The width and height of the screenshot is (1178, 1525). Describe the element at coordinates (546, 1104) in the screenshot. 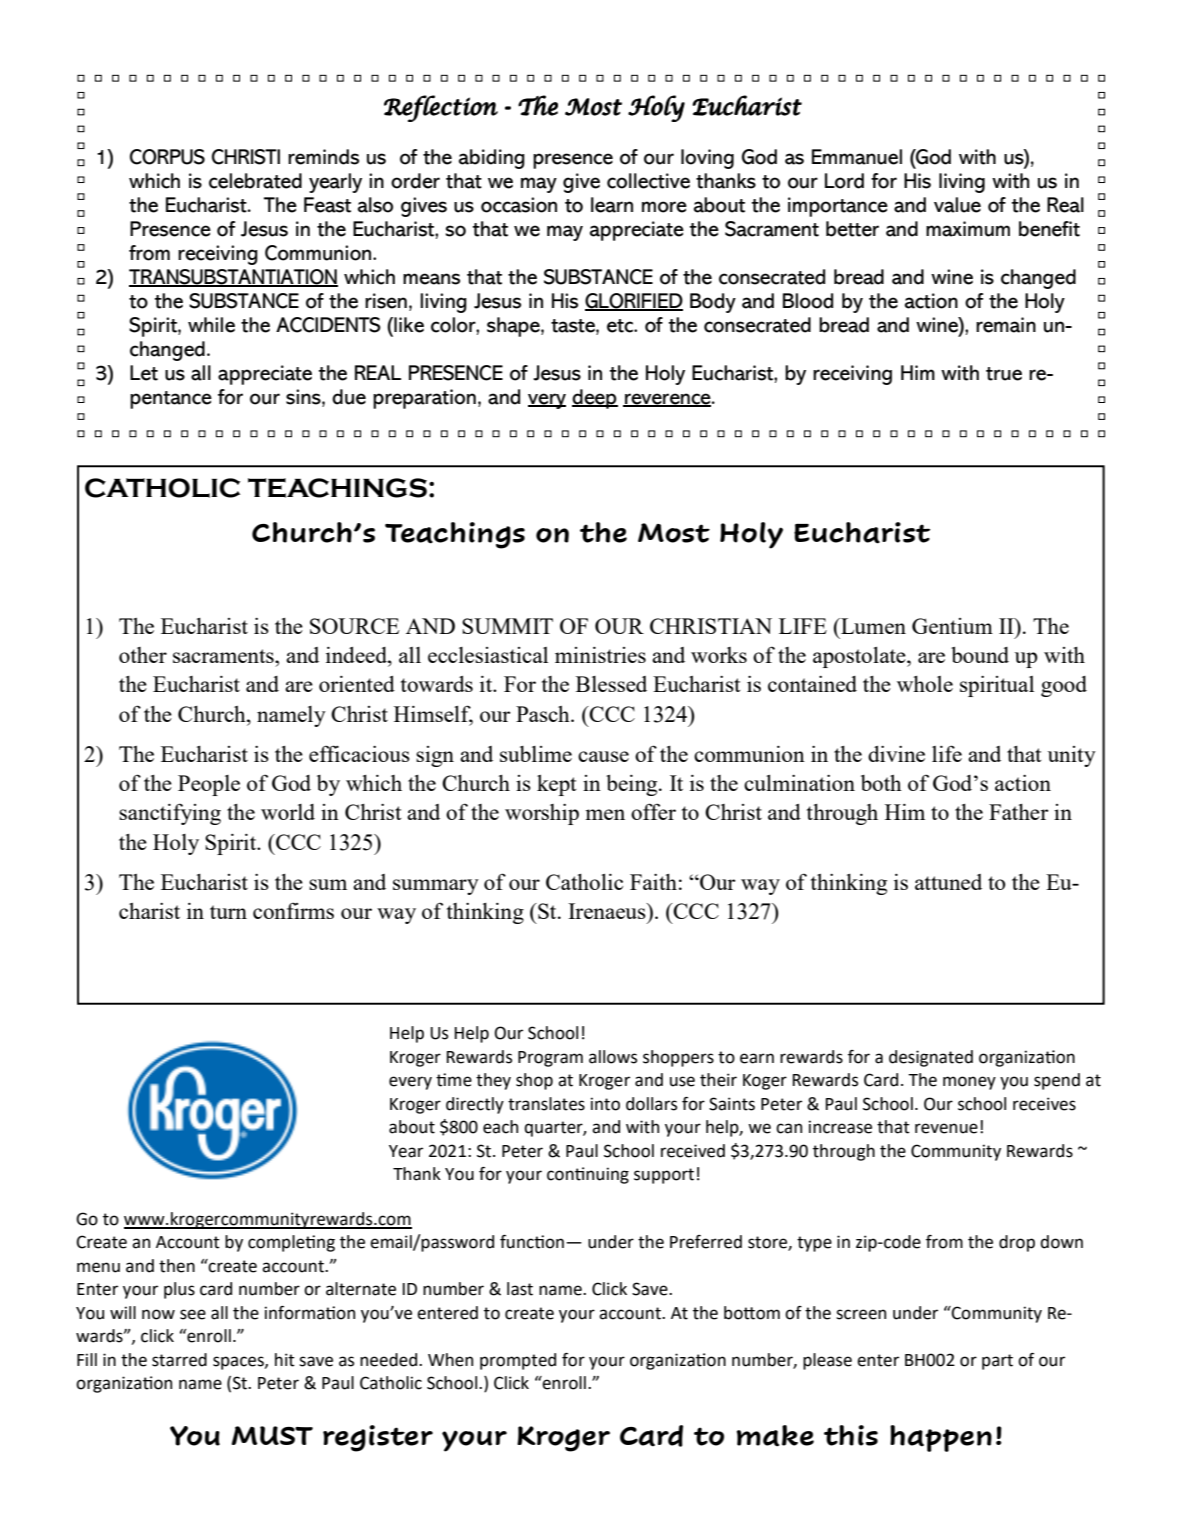

I see `translates` at that location.
